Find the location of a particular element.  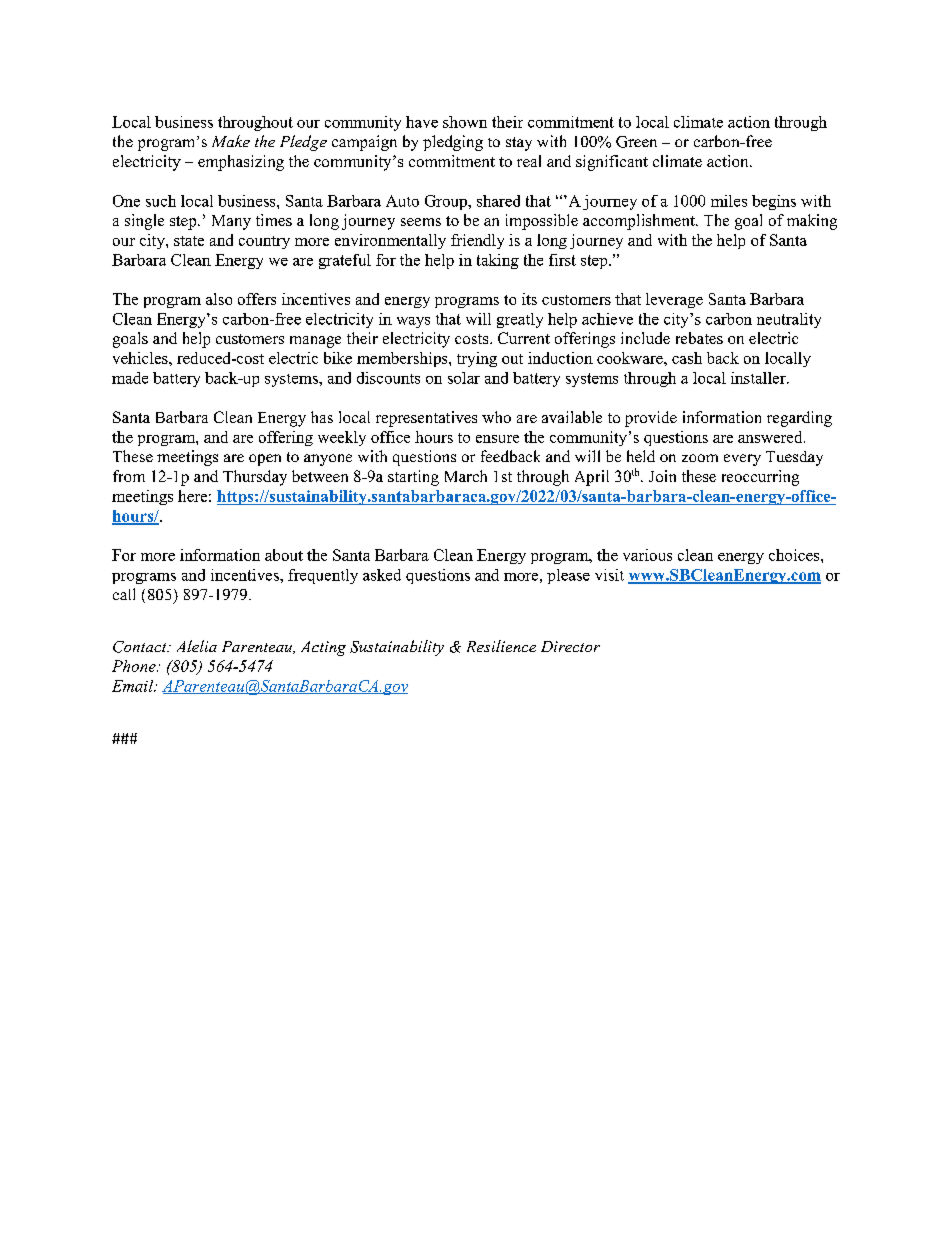

Green is located at coordinates (636, 142).
